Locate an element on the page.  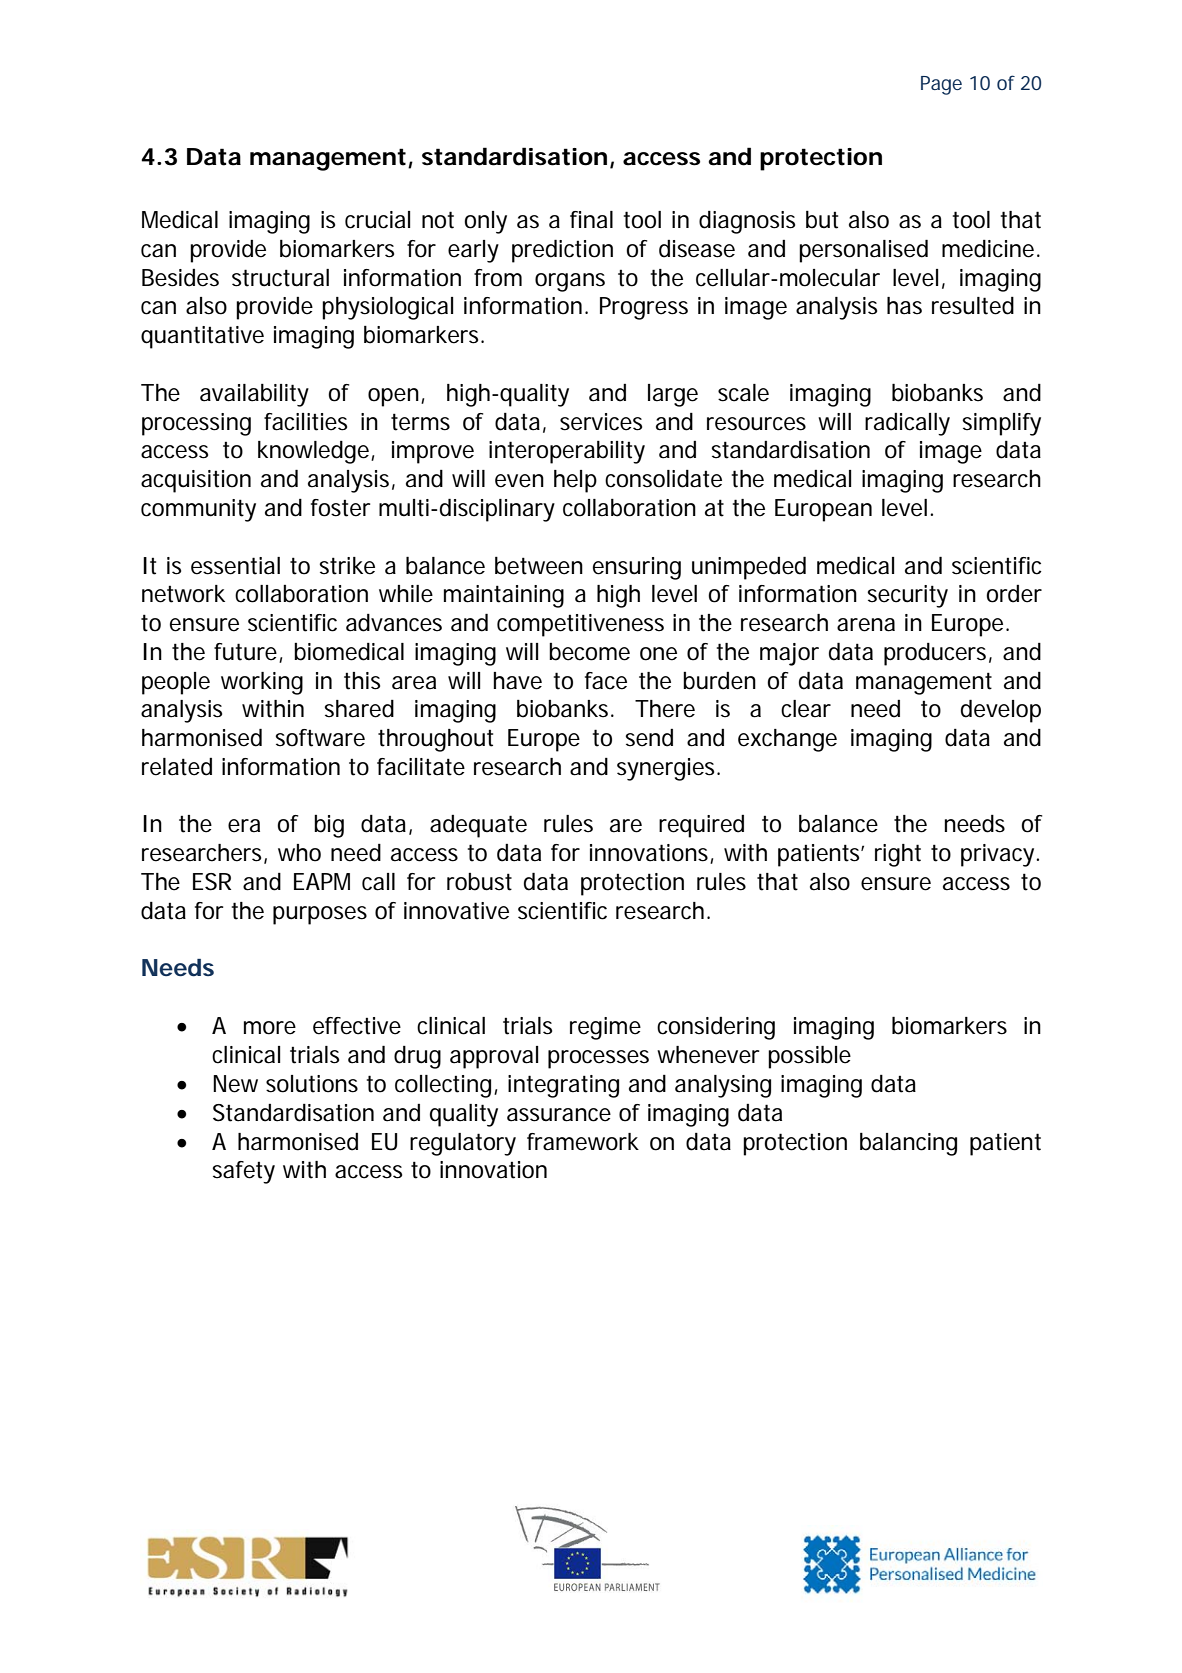
safety is located at coordinates (243, 1172).
